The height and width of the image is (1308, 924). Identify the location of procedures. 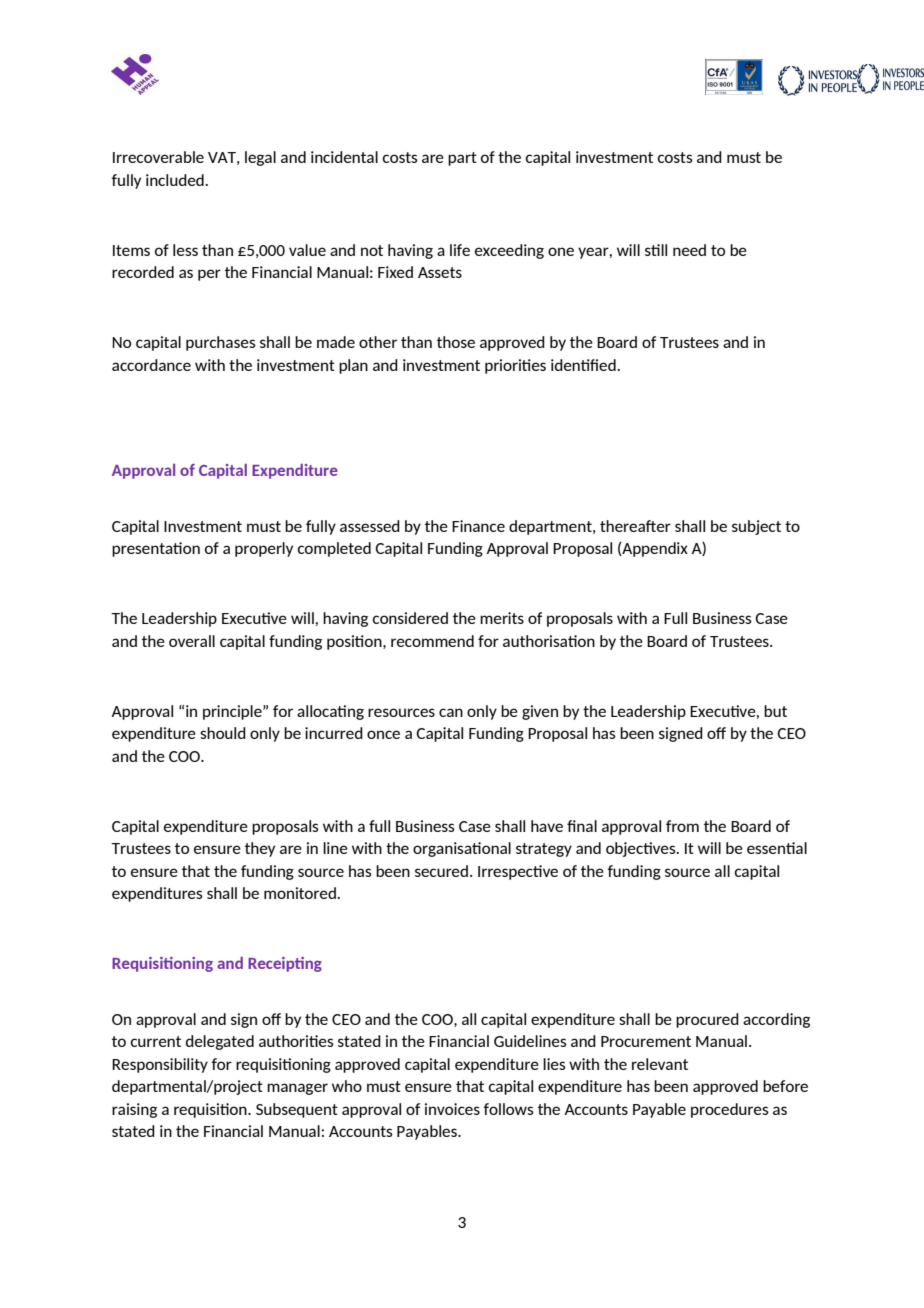
(730, 1110).
